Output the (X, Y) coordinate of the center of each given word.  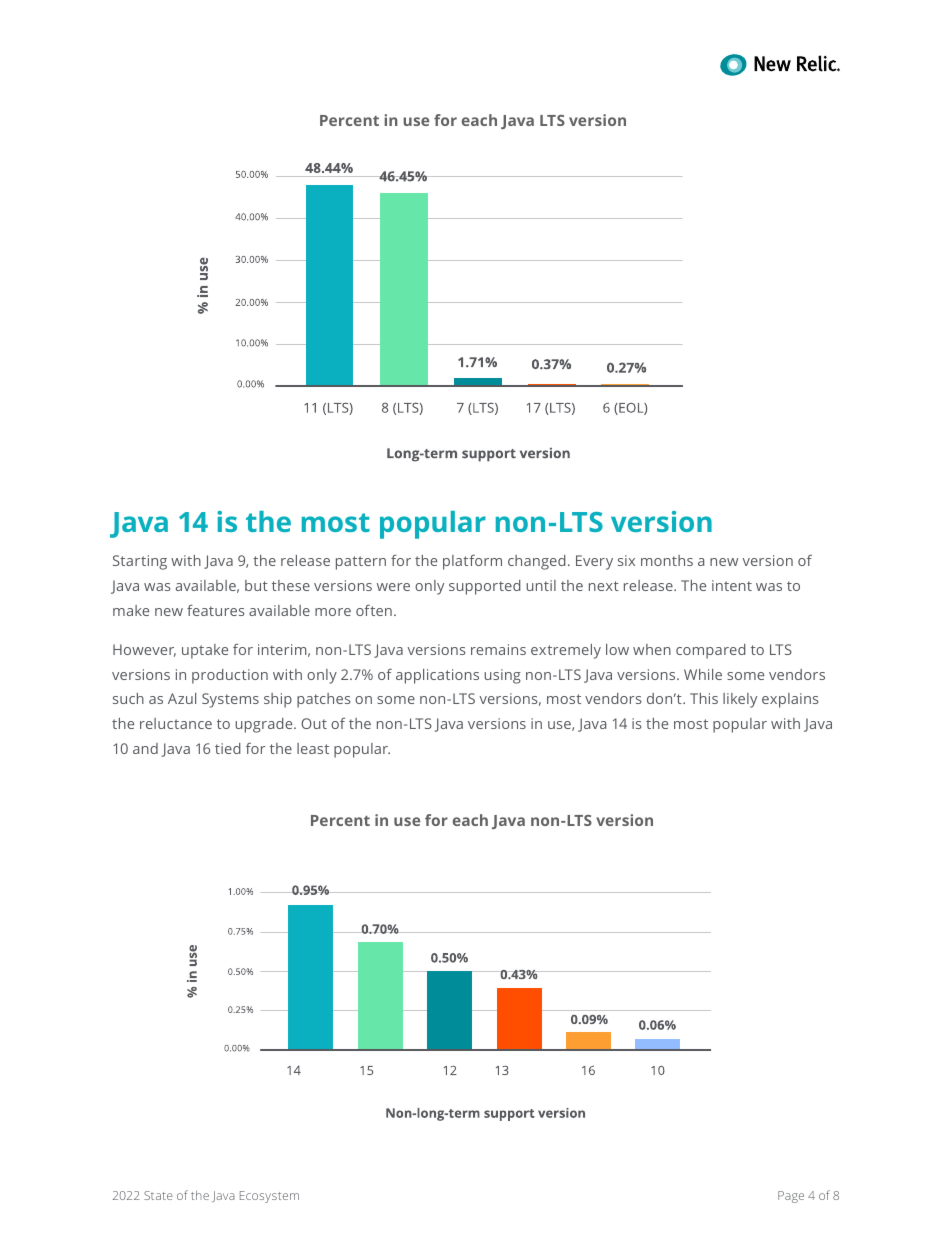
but (256, 585)
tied (228, 748)
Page (791, 1197)
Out (314, 723)
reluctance (176, 723)
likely (740, 700)
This (704, 698)
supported (485, 587)
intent (732, 585)
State (158, 1195)
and (145, 748)
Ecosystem (269, 1197)
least (313, 748)
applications (437, 676)
